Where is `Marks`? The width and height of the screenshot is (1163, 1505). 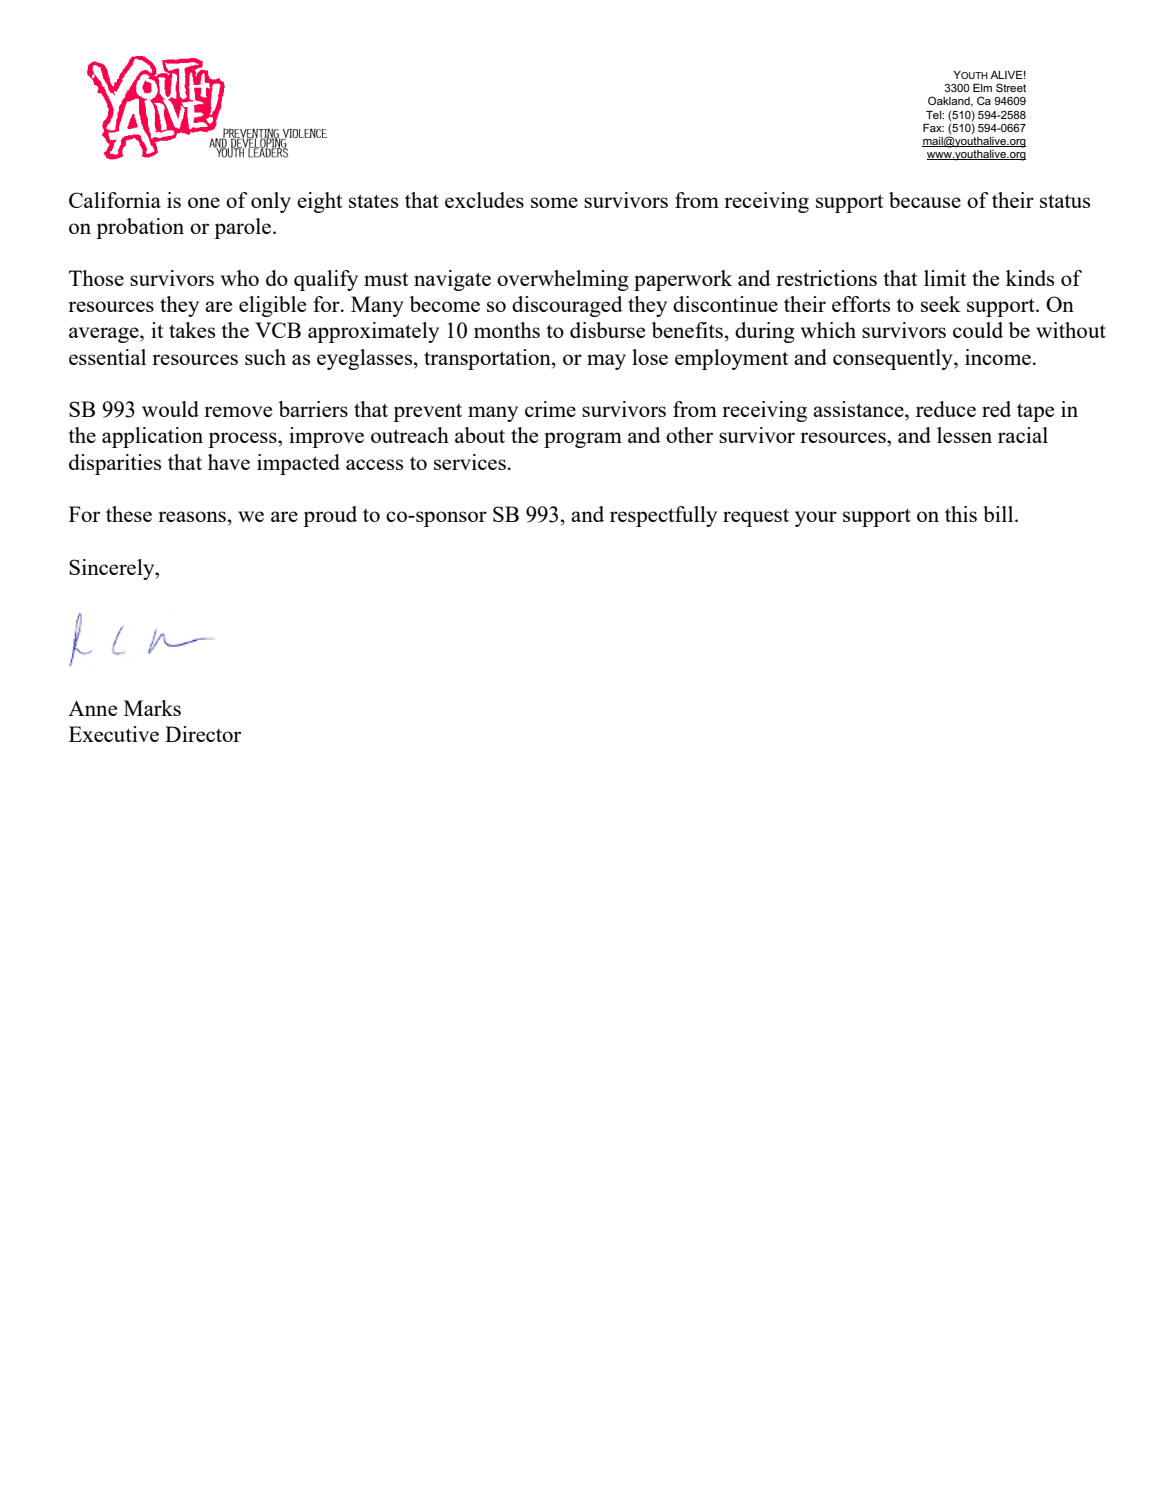
Marks is located at coordinates (152, 708).
